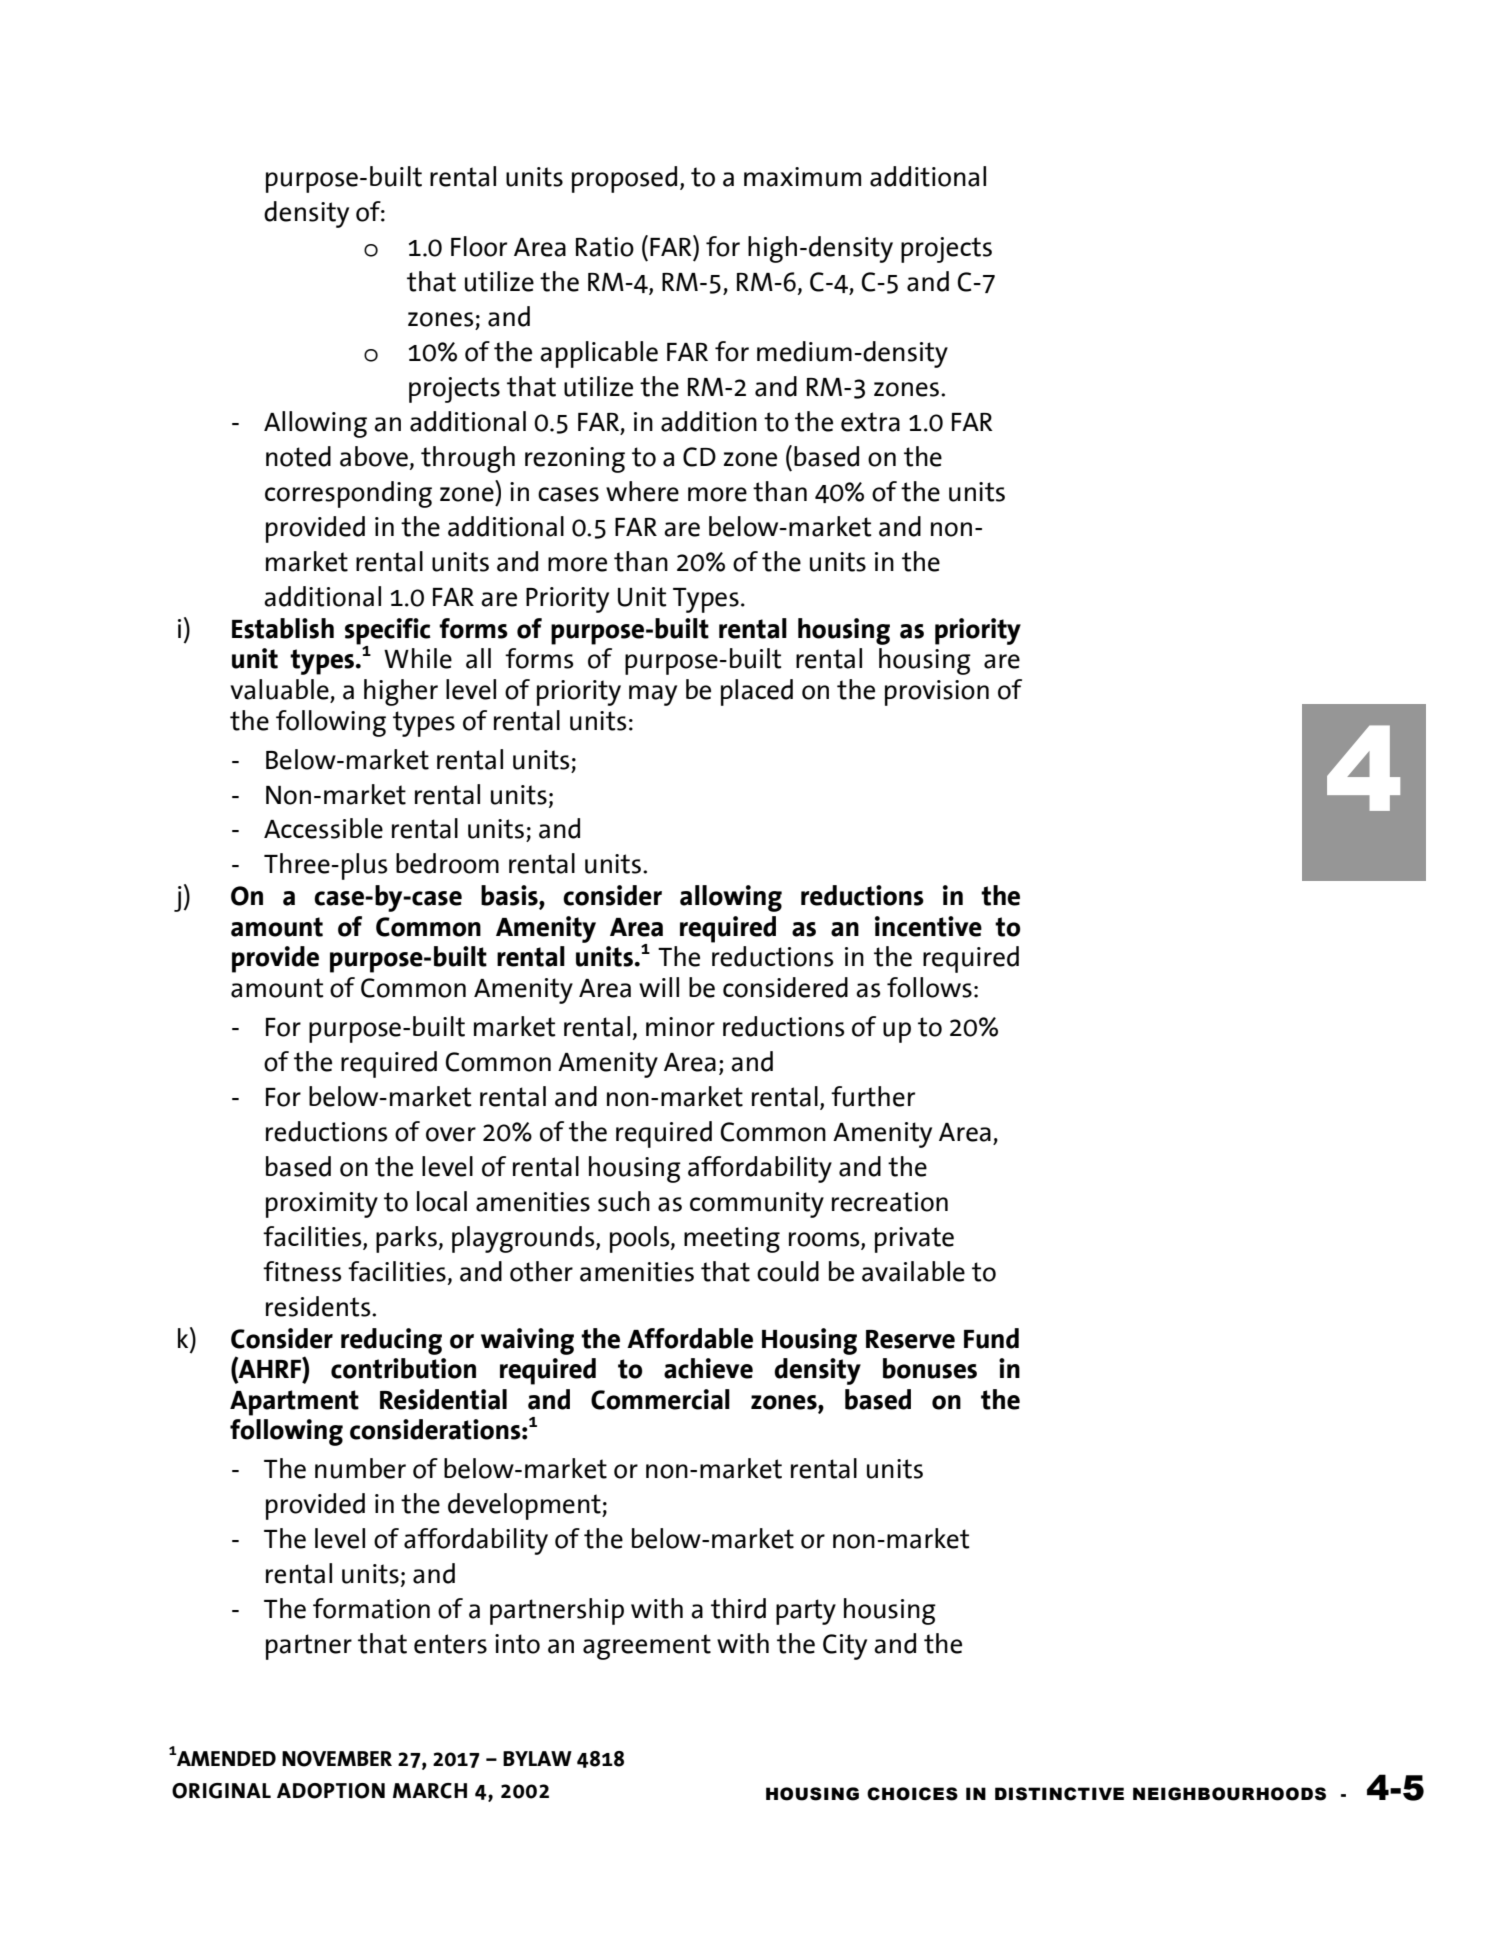 The height and width of the image is (1937, 1496). Describe the element at coordinates (929, 987) in the image. I see `follows` at that location.
